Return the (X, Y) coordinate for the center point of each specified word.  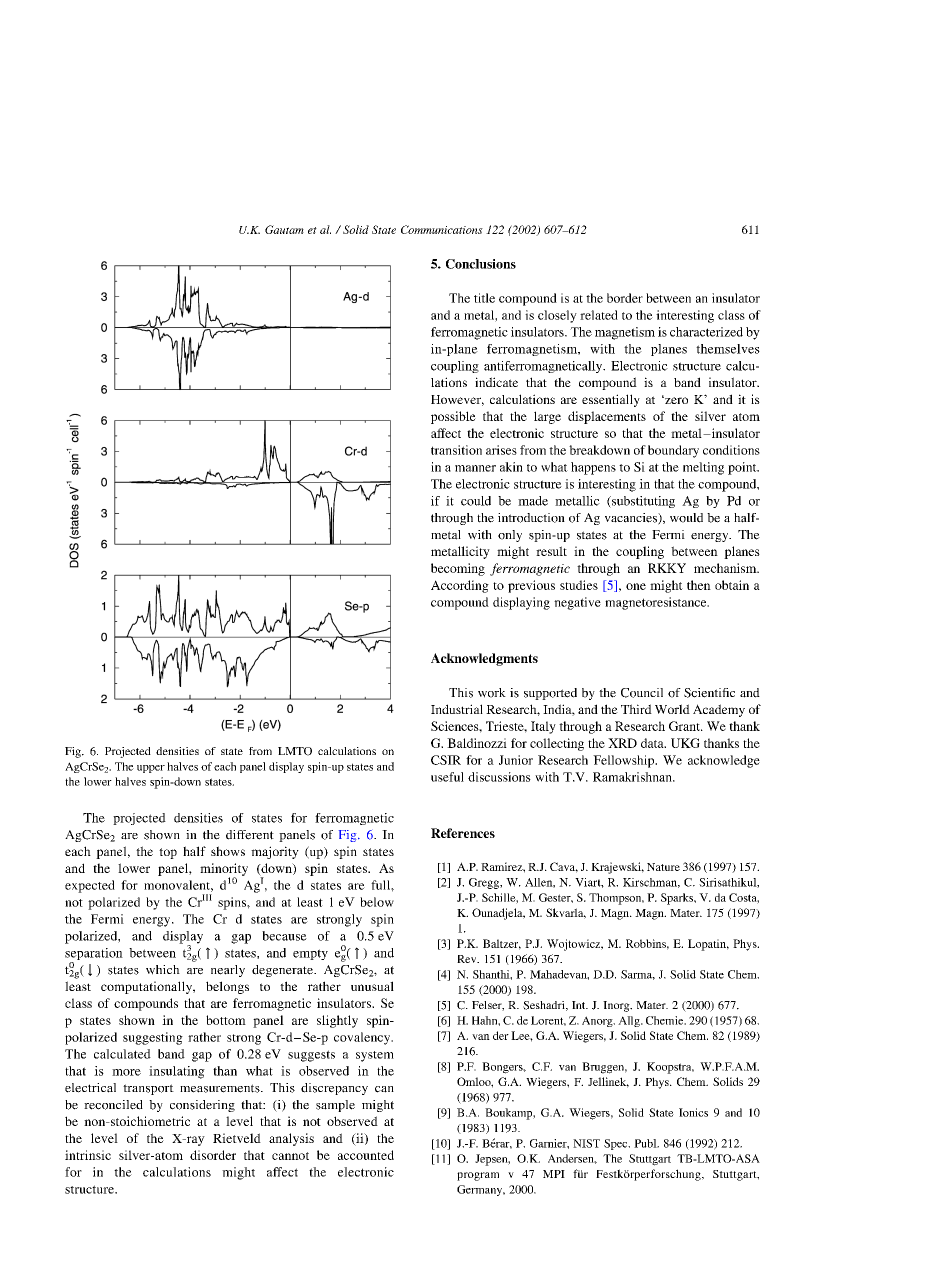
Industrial (457, 709)
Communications (442, 229)
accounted (366, 1155)
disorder (213, 1155)
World (672, 709)
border (625, 298)
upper (151, 769)
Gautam (284, 229)
